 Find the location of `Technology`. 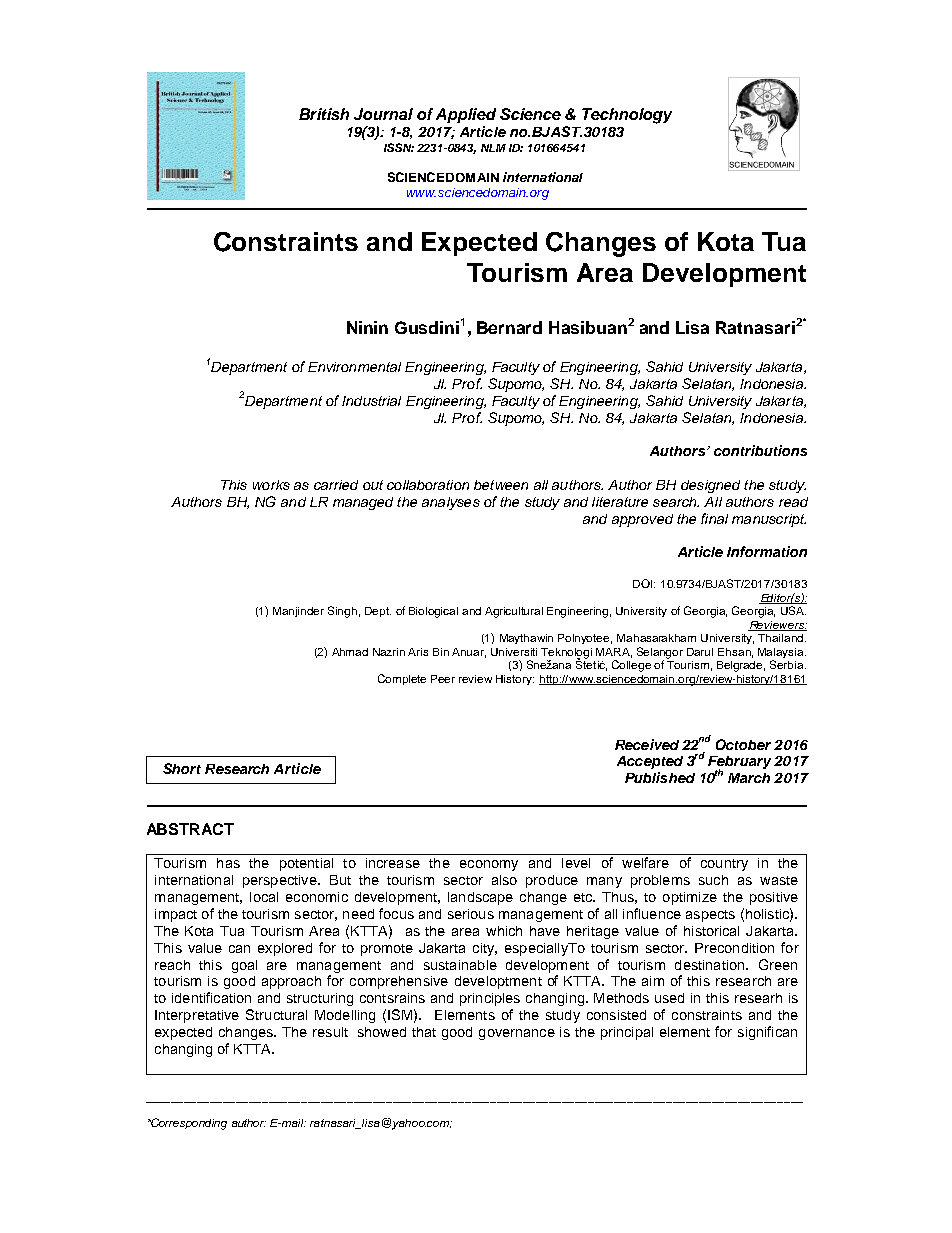

Technology is located at coordinates (627, 116).
